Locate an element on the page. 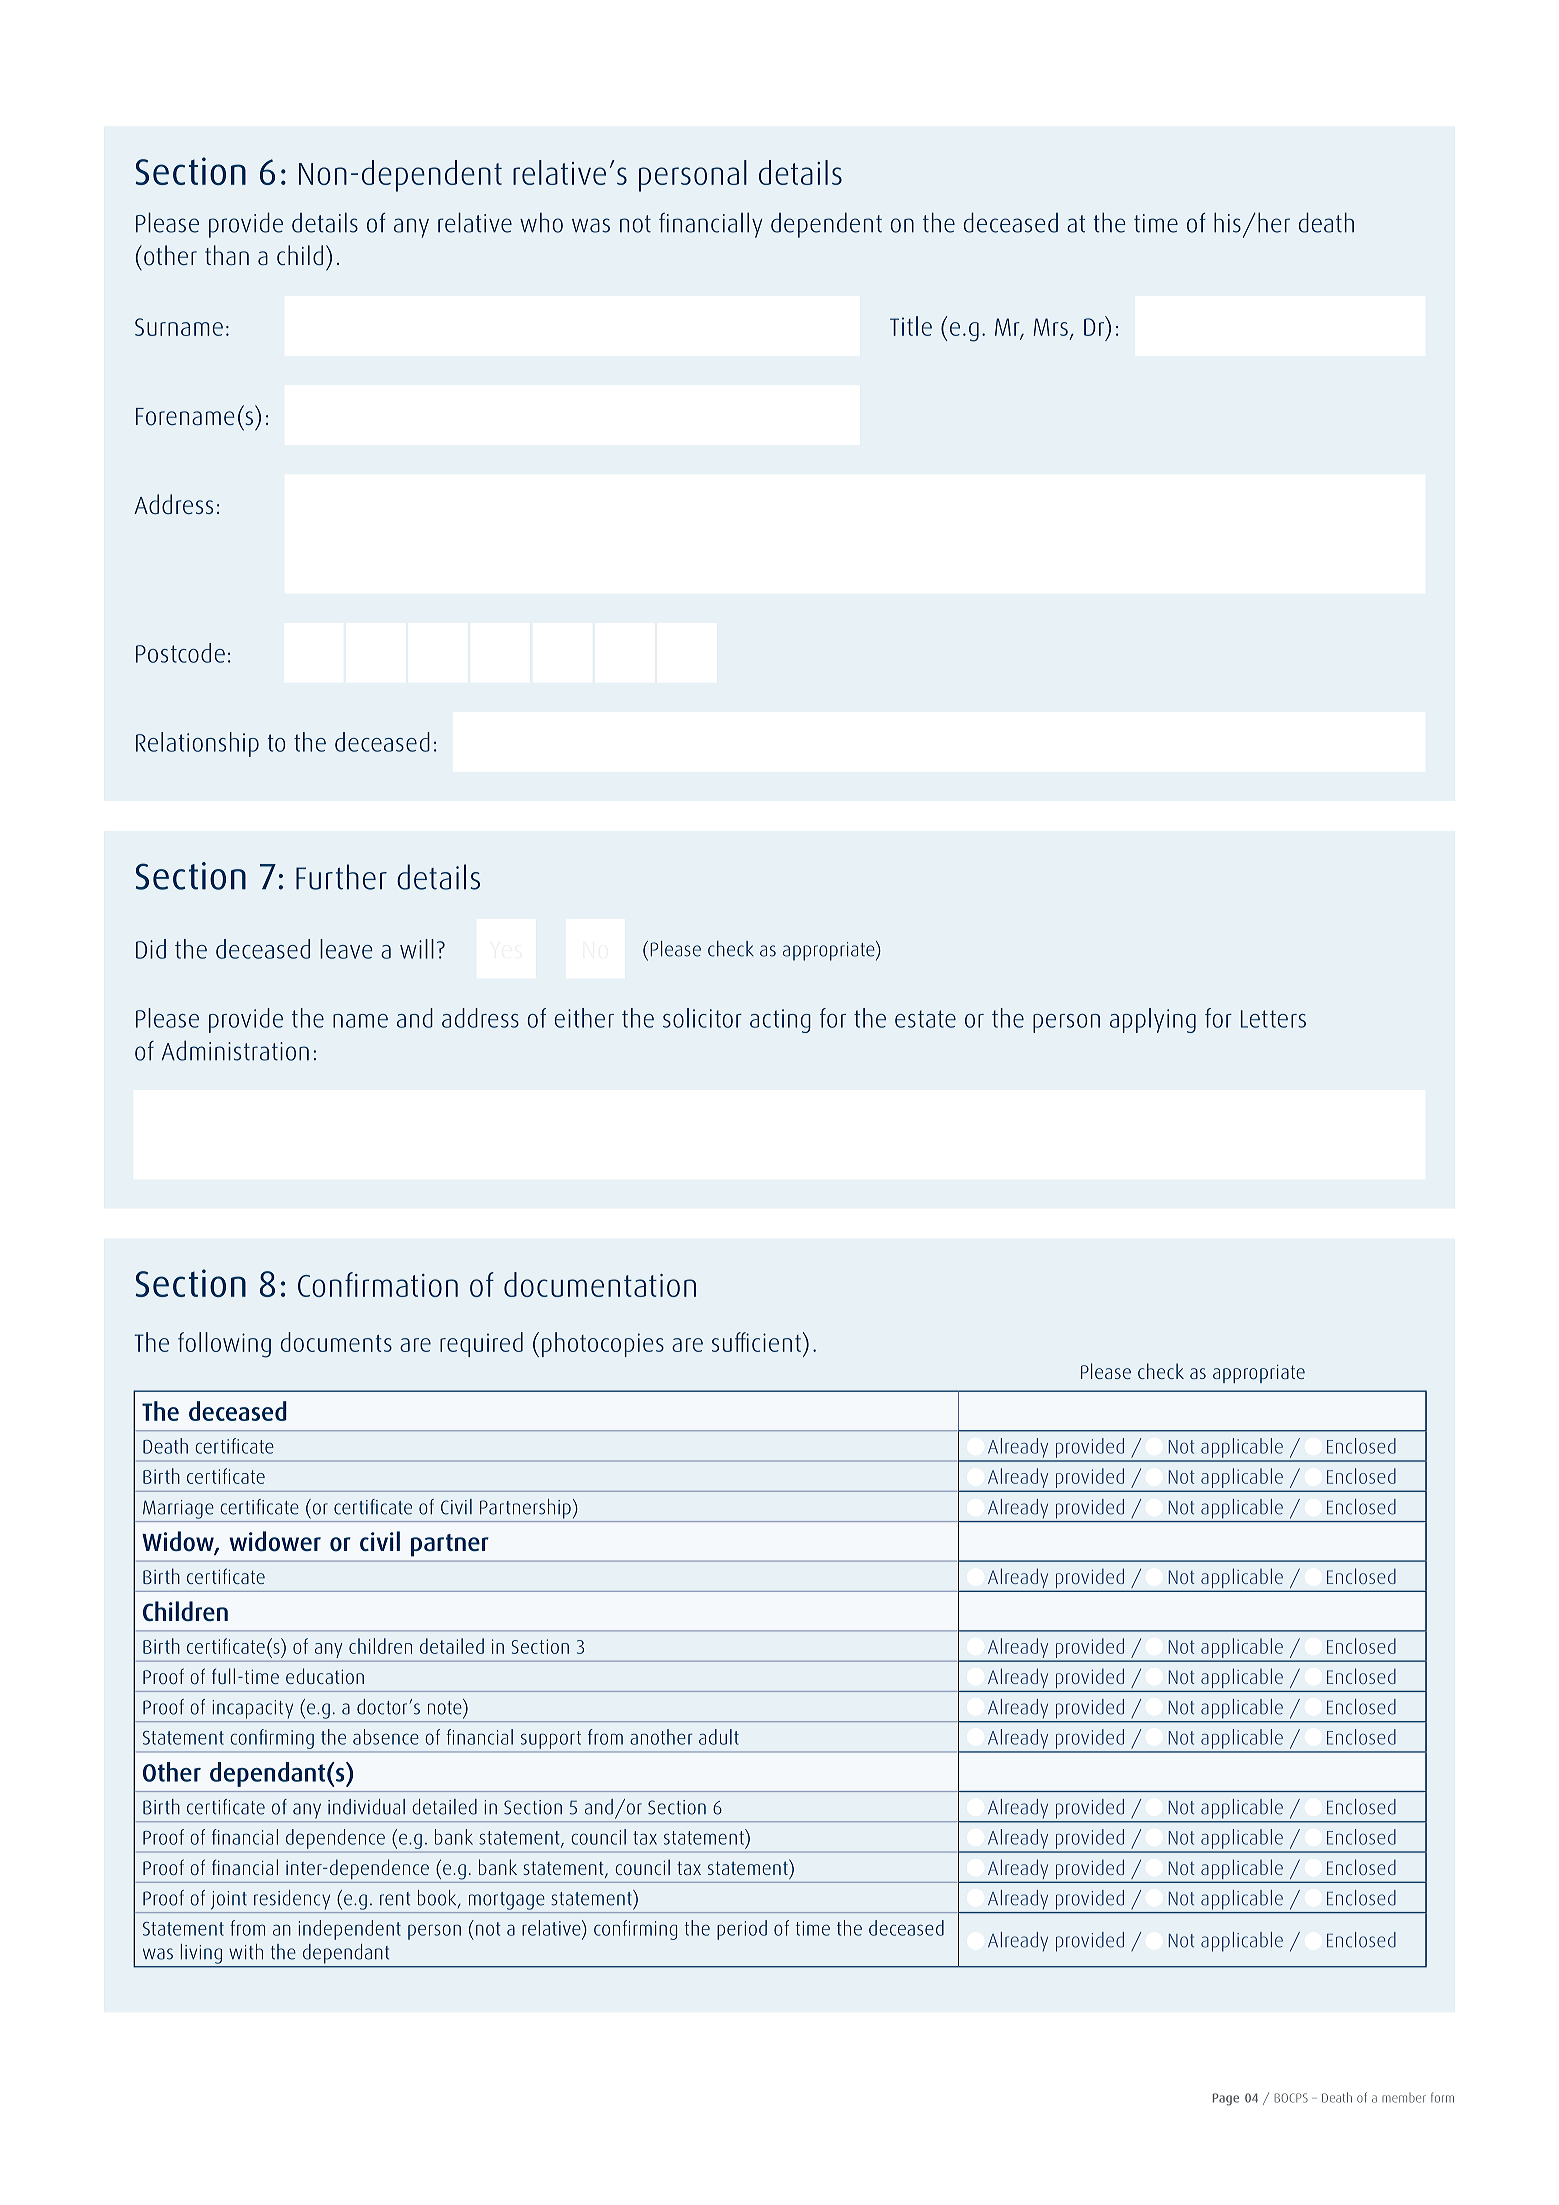 The image size is (1559, 2205). Mrs is located at coordinates (1051, 327).
